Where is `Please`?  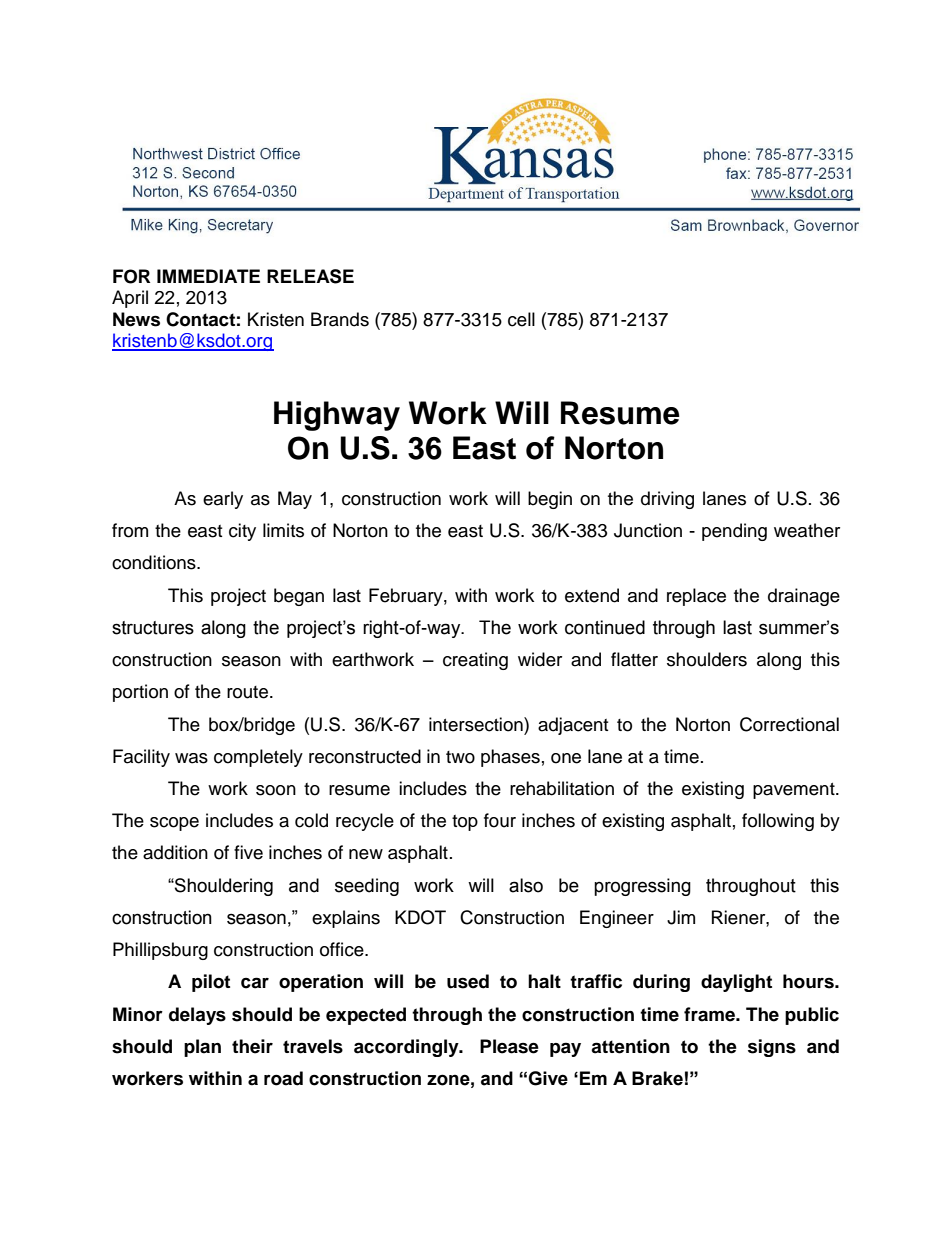
Please is located at coordinates (509, 1046).
